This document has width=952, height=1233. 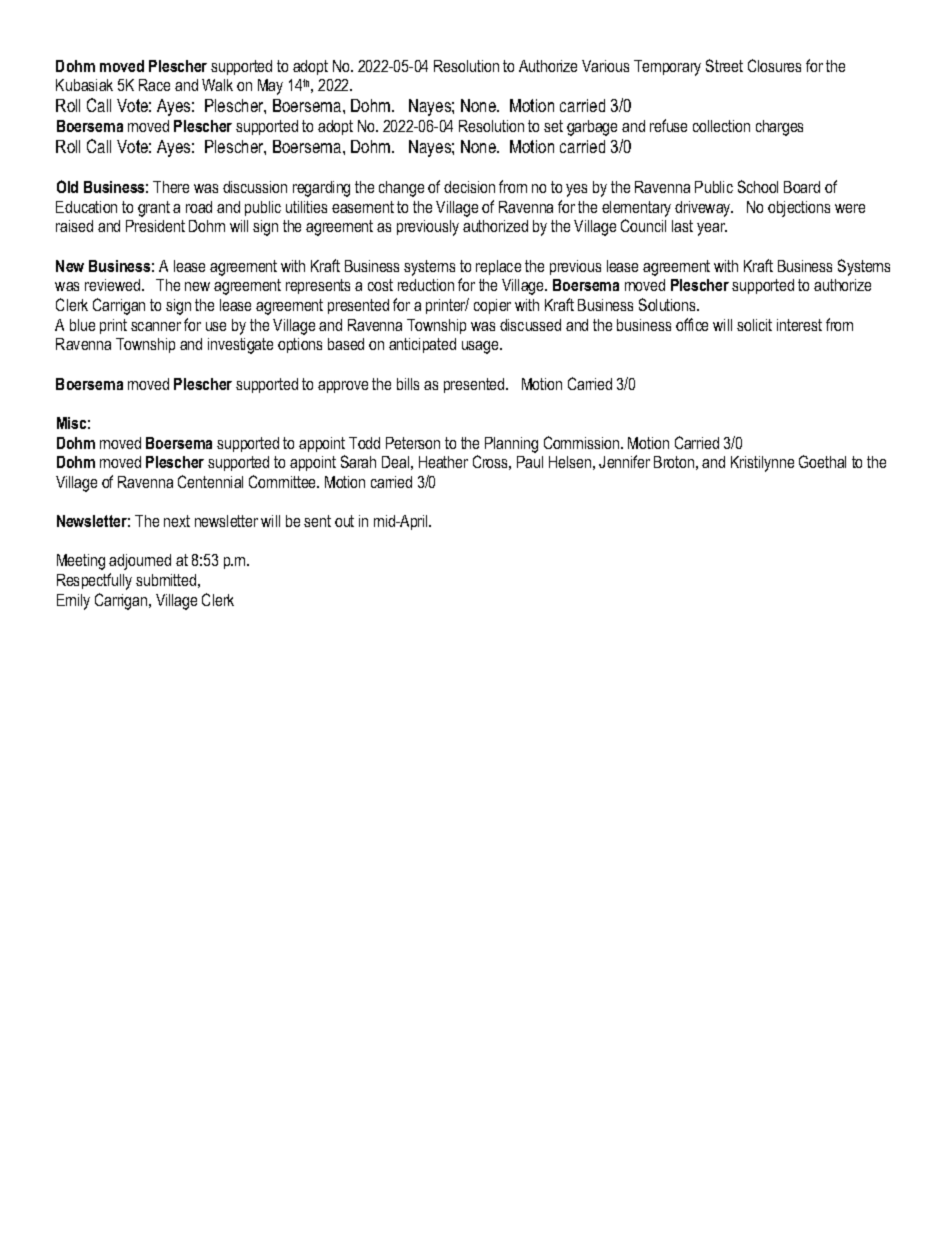 What do you see at coordinates (605, 66) in the document?
I see `Various` at bounding box center [605, 66].
